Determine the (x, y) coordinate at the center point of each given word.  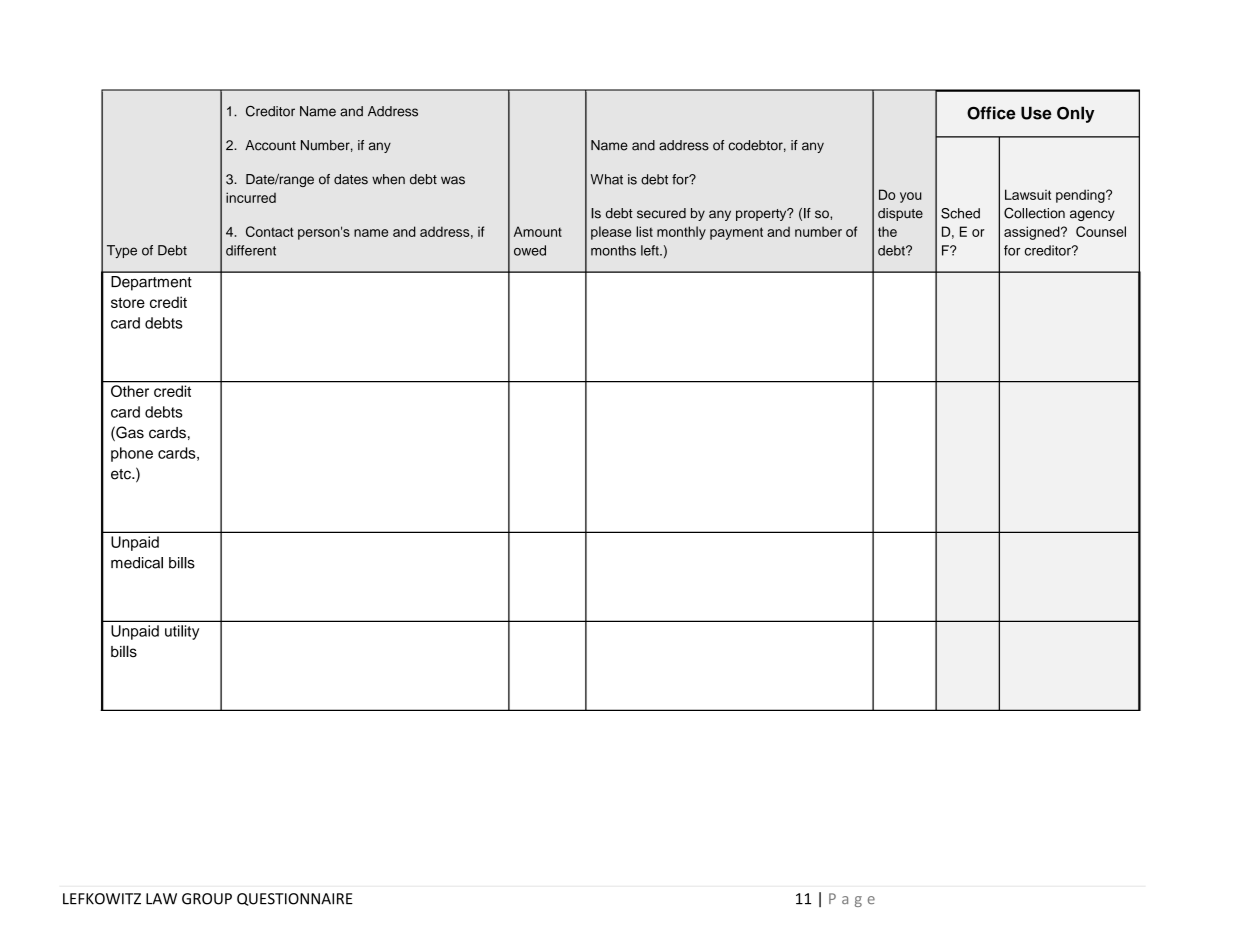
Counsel (1101, 231)
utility (182, 632)
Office (991, 113)
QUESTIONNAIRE (295, 899)
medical (137, 563)
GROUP (207, 899)
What (607, 179)
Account (270, 145)
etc (122, 474)
